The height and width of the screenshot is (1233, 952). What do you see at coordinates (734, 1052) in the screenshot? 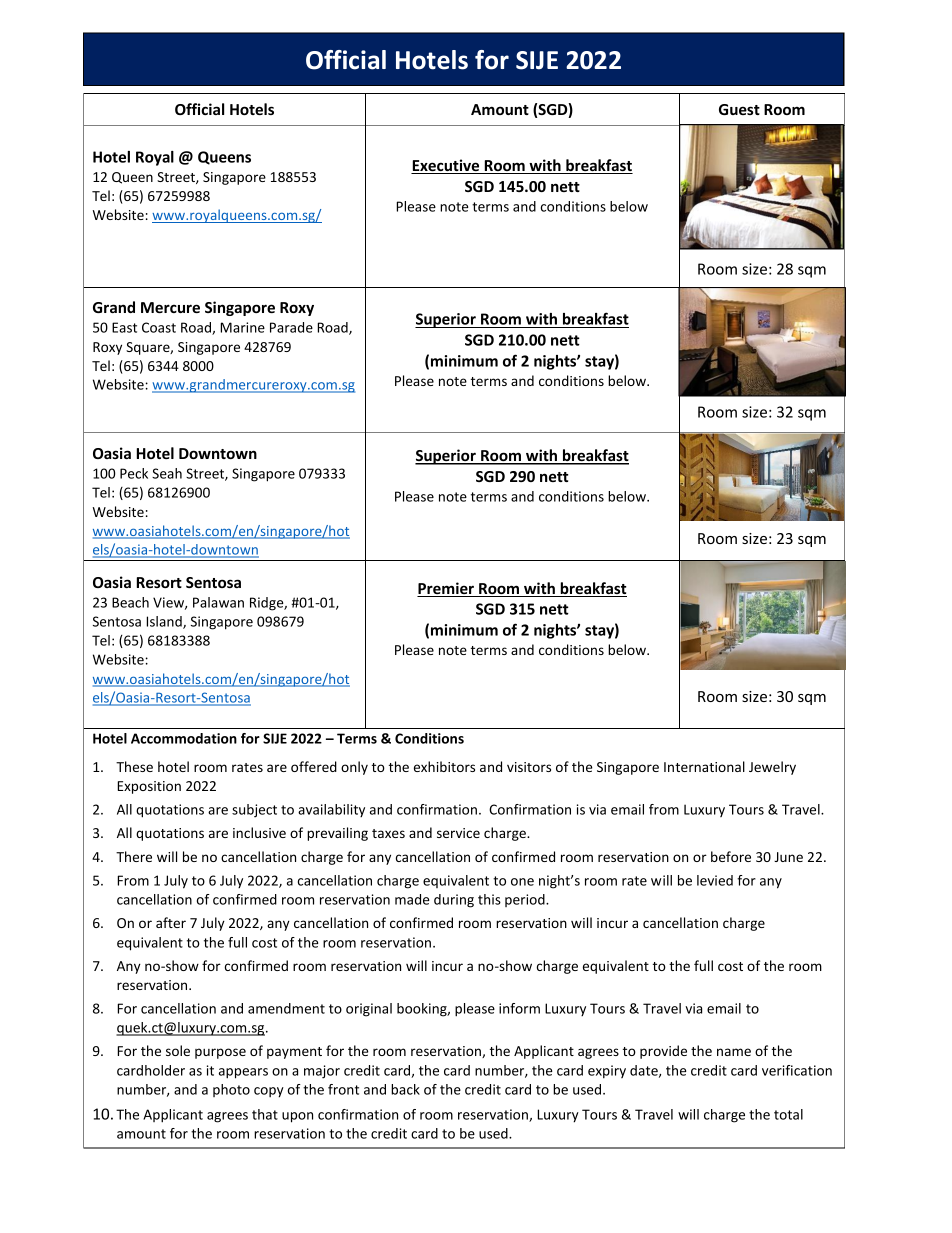
I see `name` at bounding box center [734, 1052].
